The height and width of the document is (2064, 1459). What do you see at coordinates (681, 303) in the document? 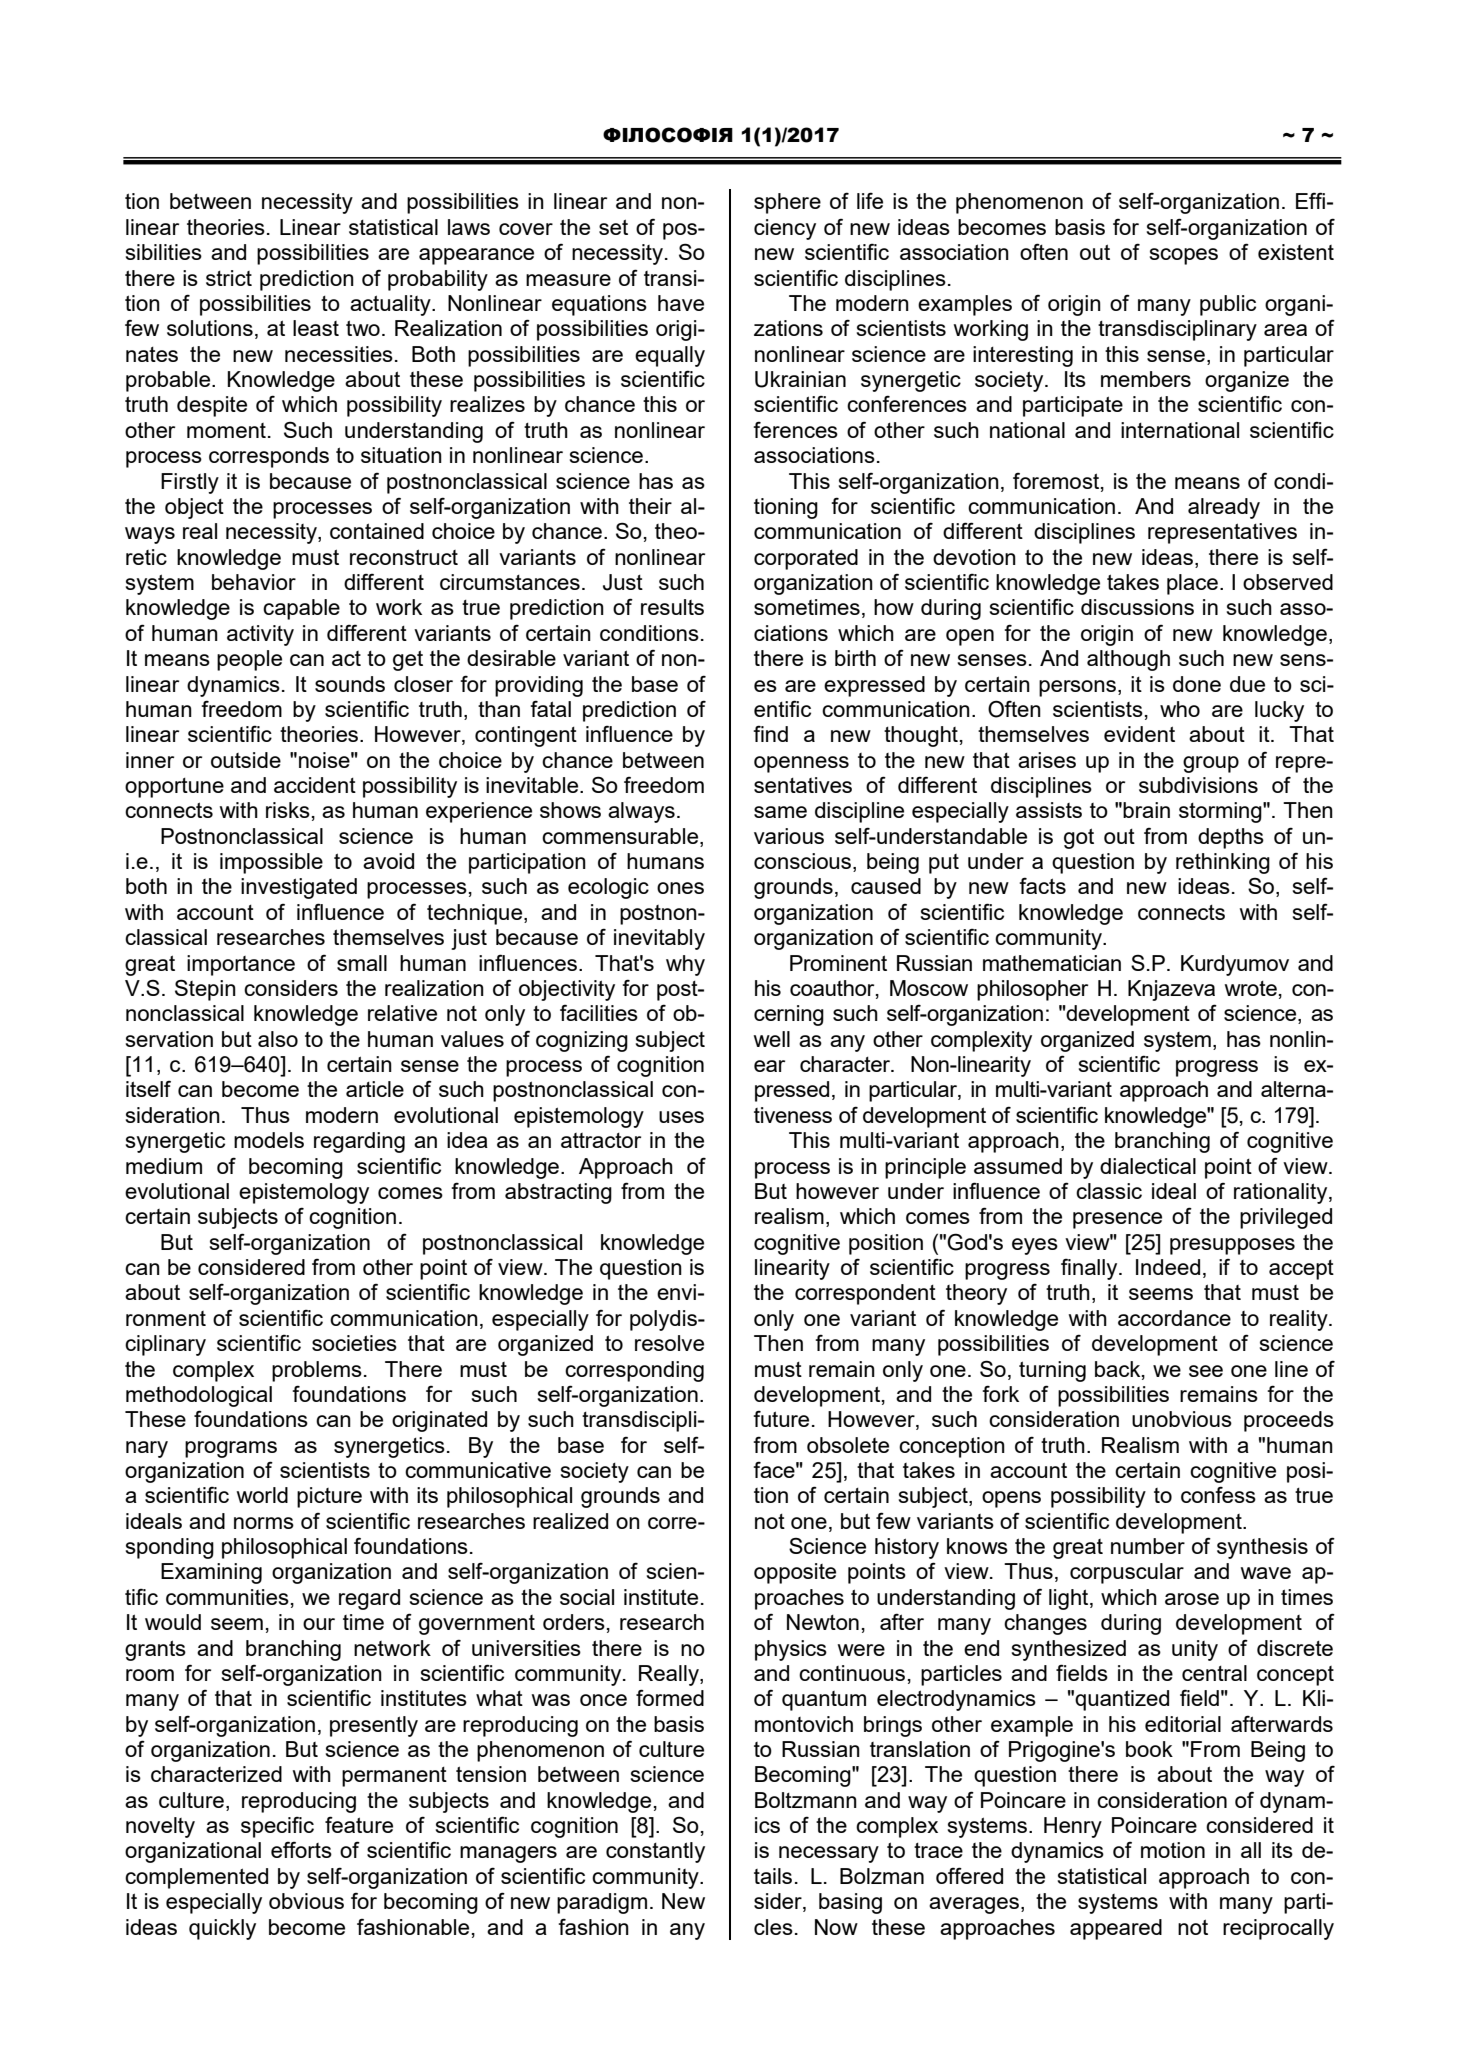
I see `have` at bounding box center [681, 303].
